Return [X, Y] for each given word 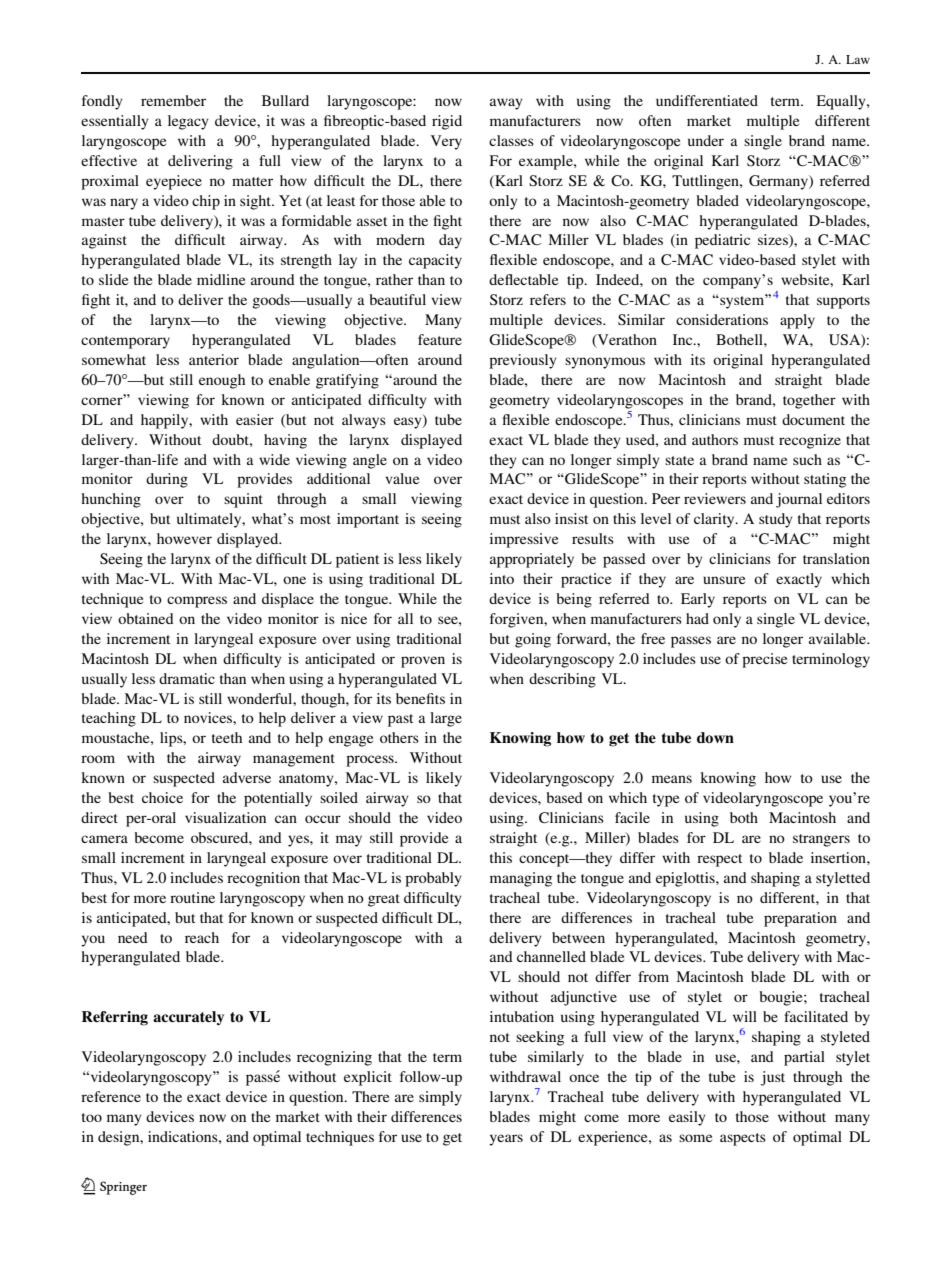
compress [197, 602]
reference [111, 1096]
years [506, 1140]
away [506, 104]
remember [173, 100]
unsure [724, 580]
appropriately [532, 560]
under [706, 140]
